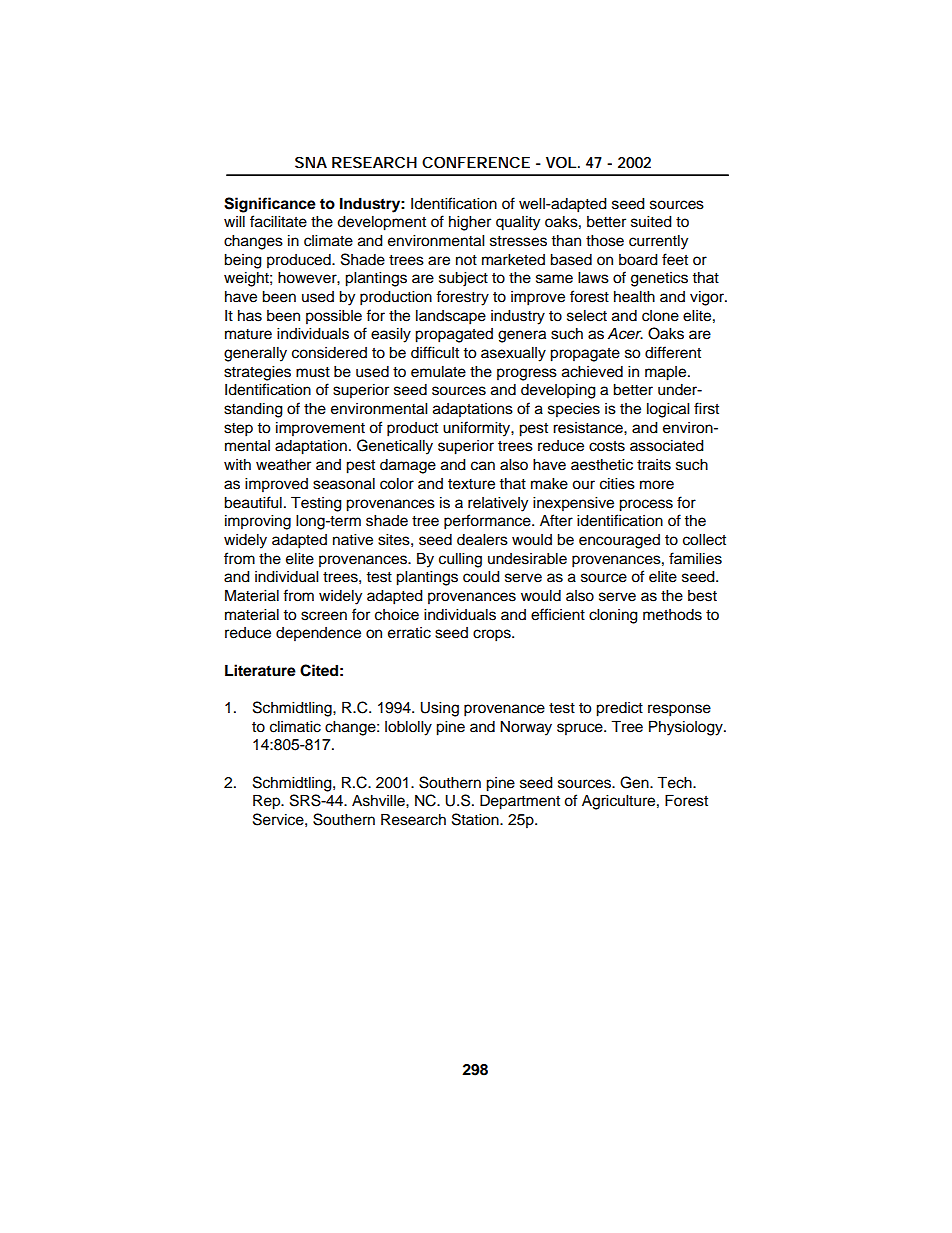 The height and width of the page is (1233, 952). I want to click on dependence, so click(318, 634).
